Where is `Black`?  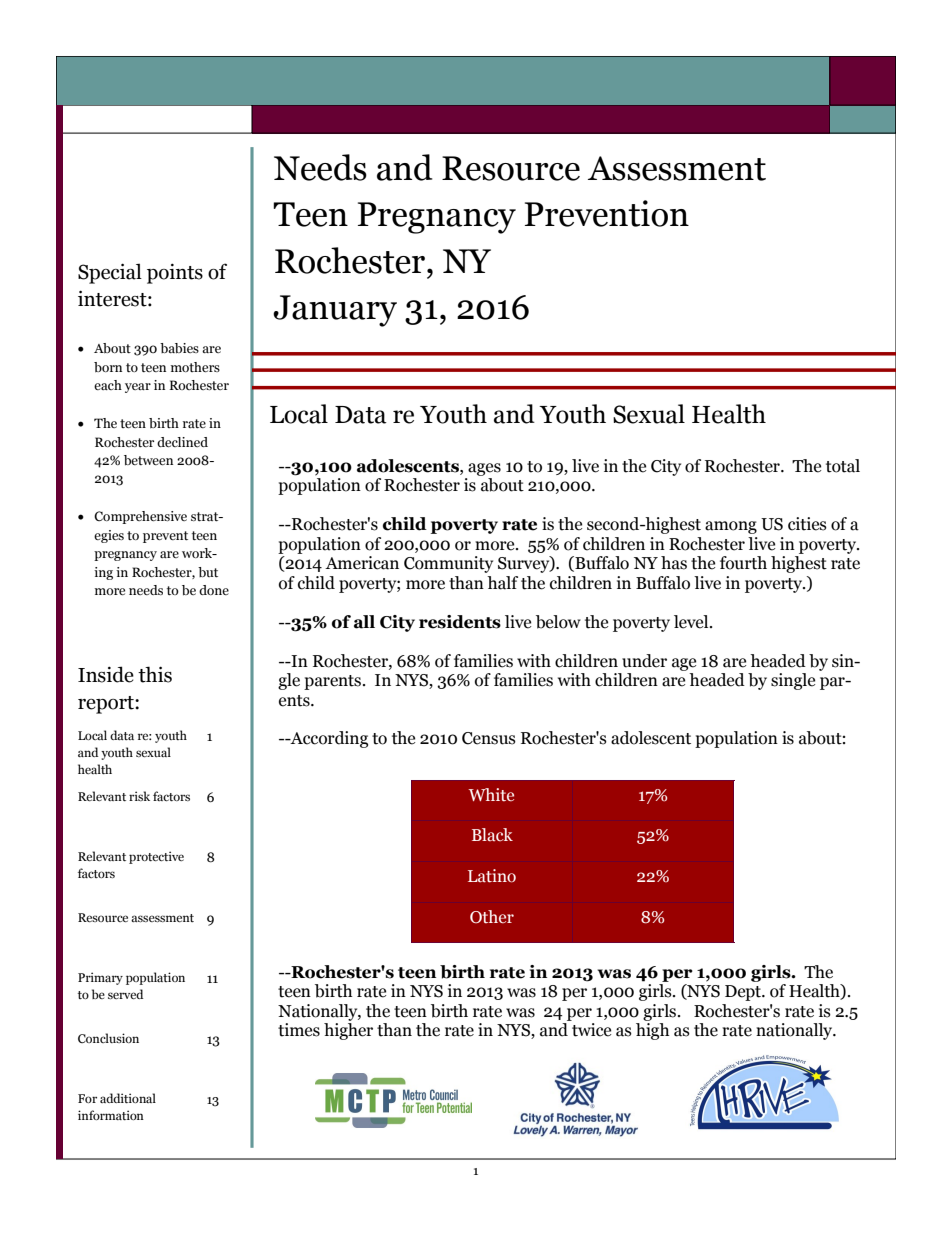 Black is located at coordinates (492, 834).
